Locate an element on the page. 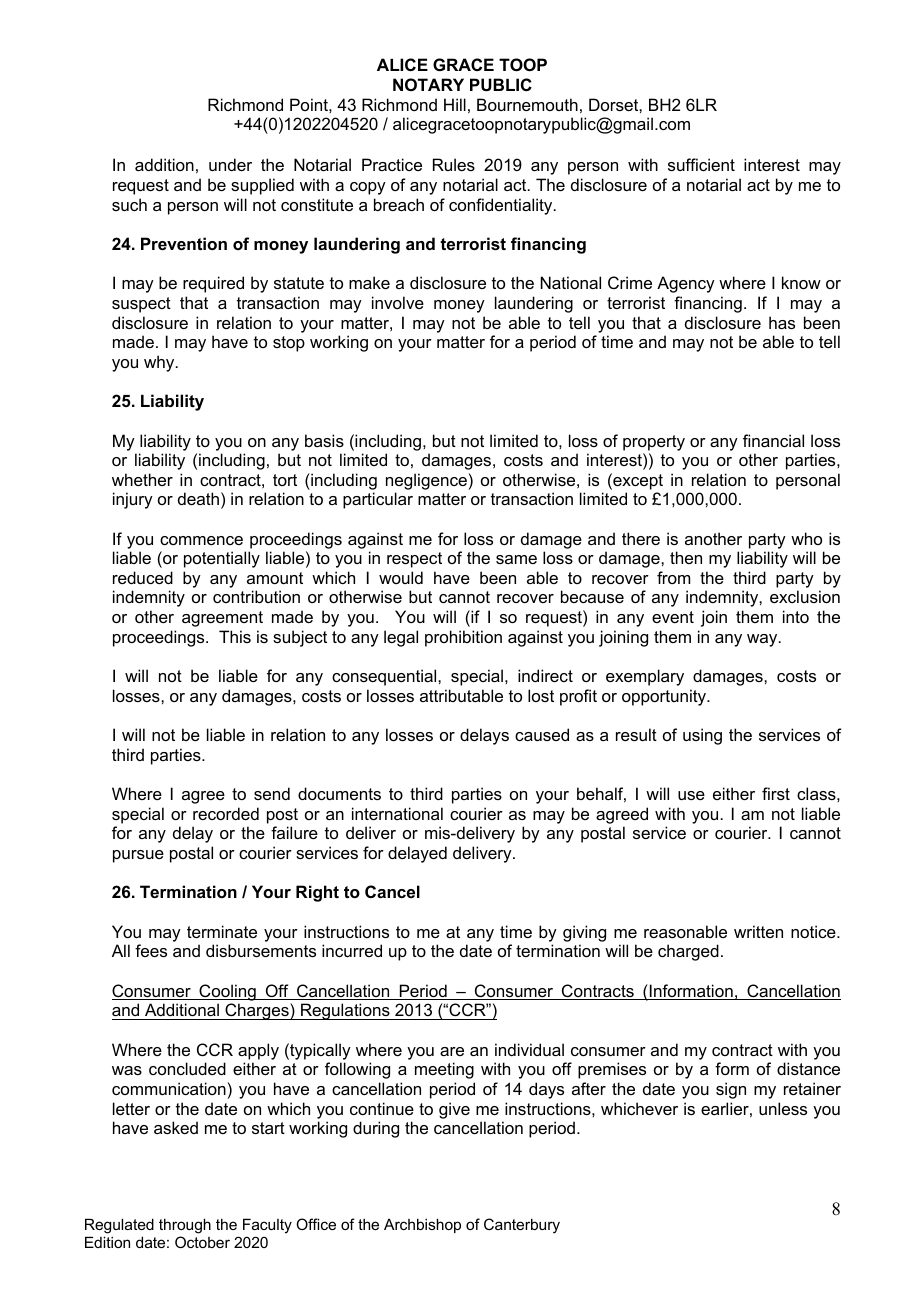 The image size is (924, 1308). Archbishop is located at coordinates (422, 1225).
